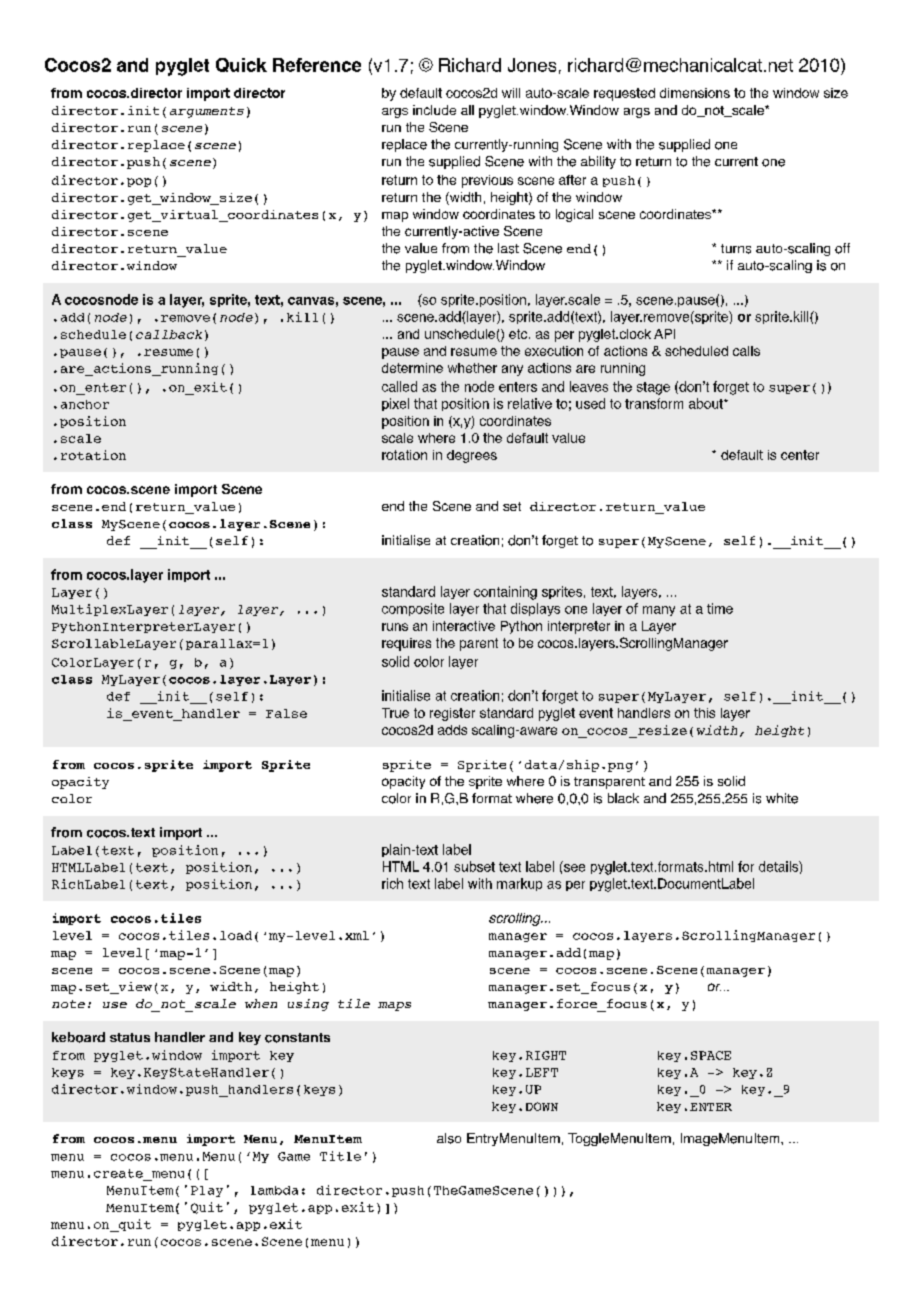 The width and height of the screenshot is (924, 1308). I want to click on Reference, so click(317, 65).
